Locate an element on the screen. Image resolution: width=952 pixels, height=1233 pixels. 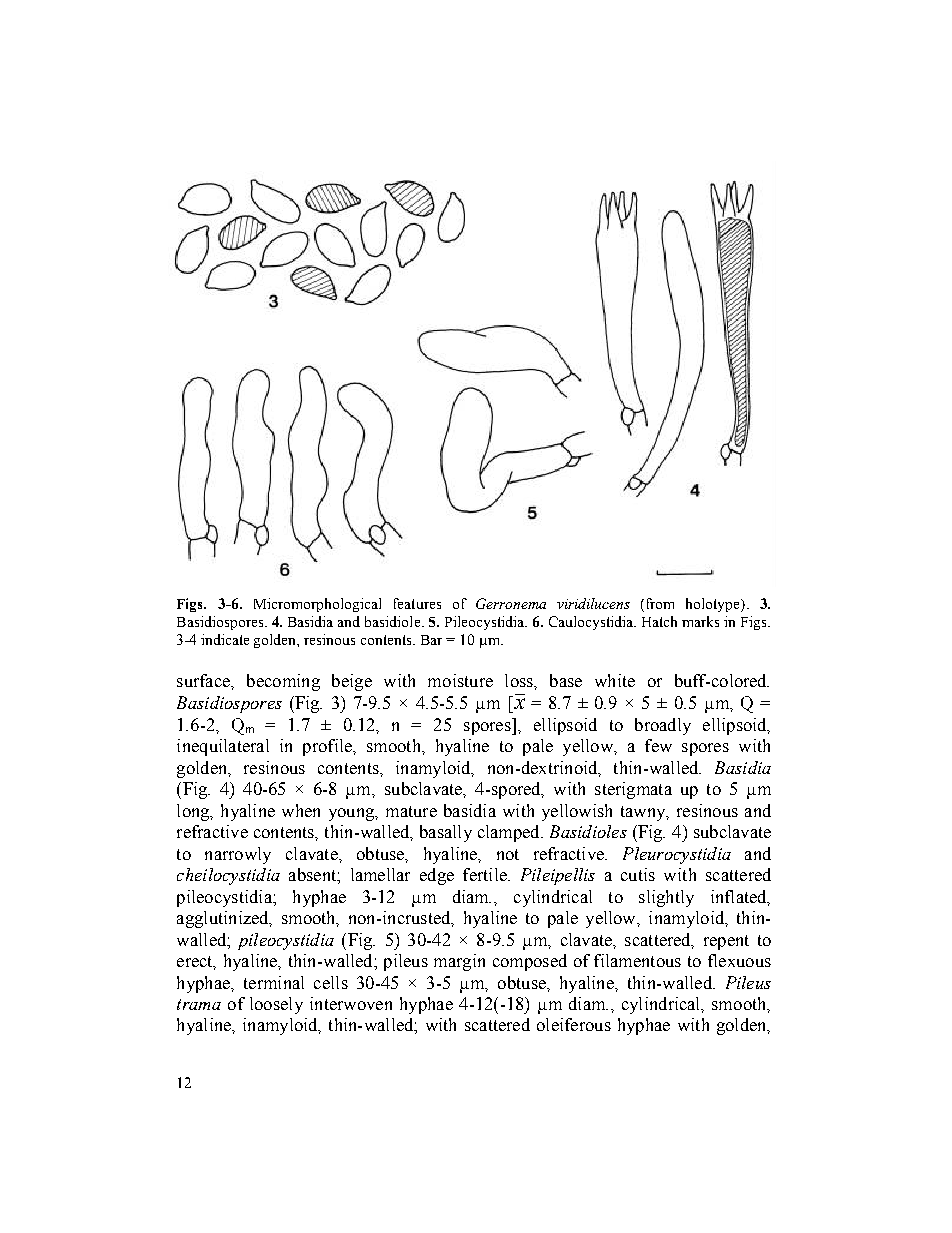
few is located at coordinates (658, 745).
